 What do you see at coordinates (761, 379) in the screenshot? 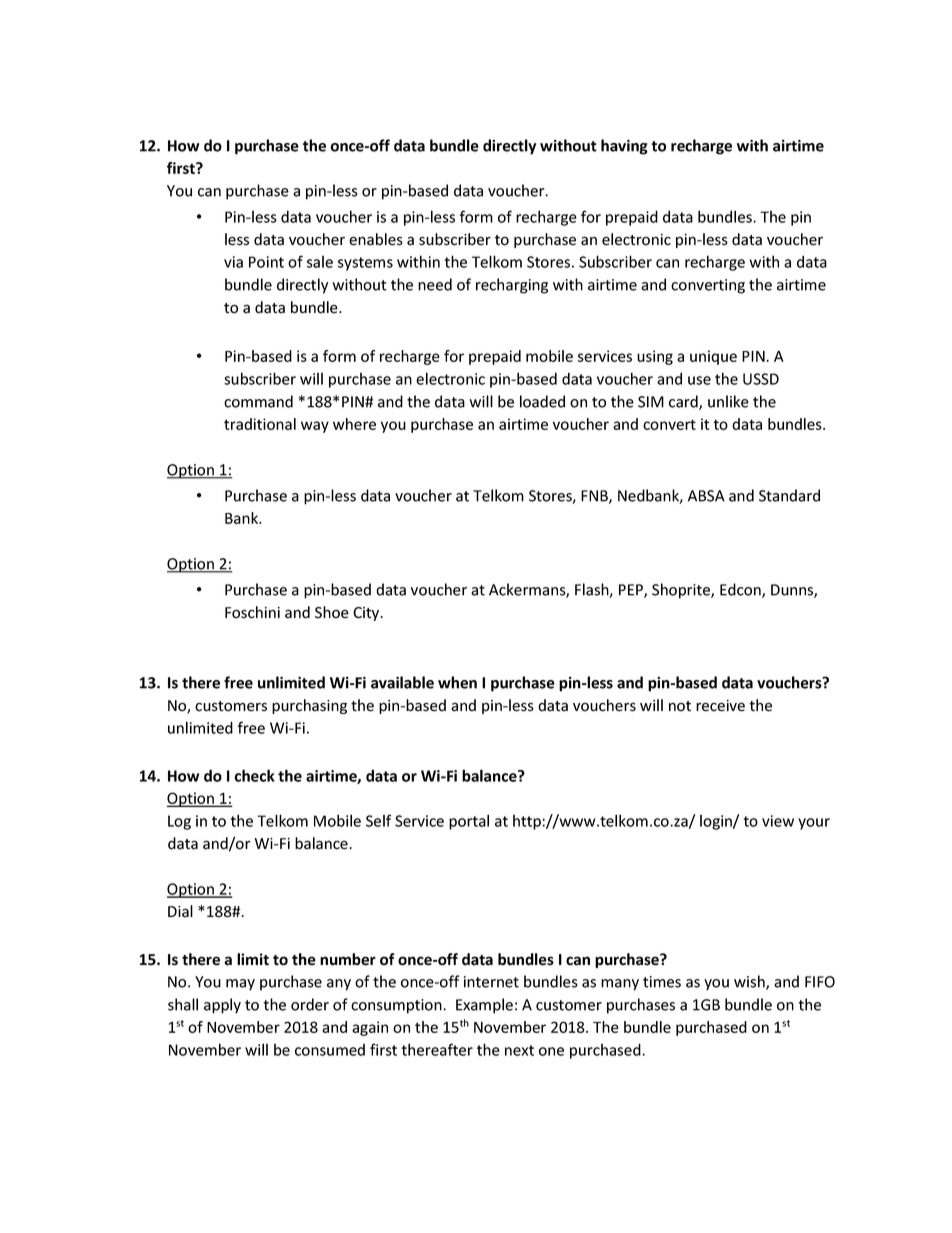
I see `USSD` at bounding box center [761, 379].
